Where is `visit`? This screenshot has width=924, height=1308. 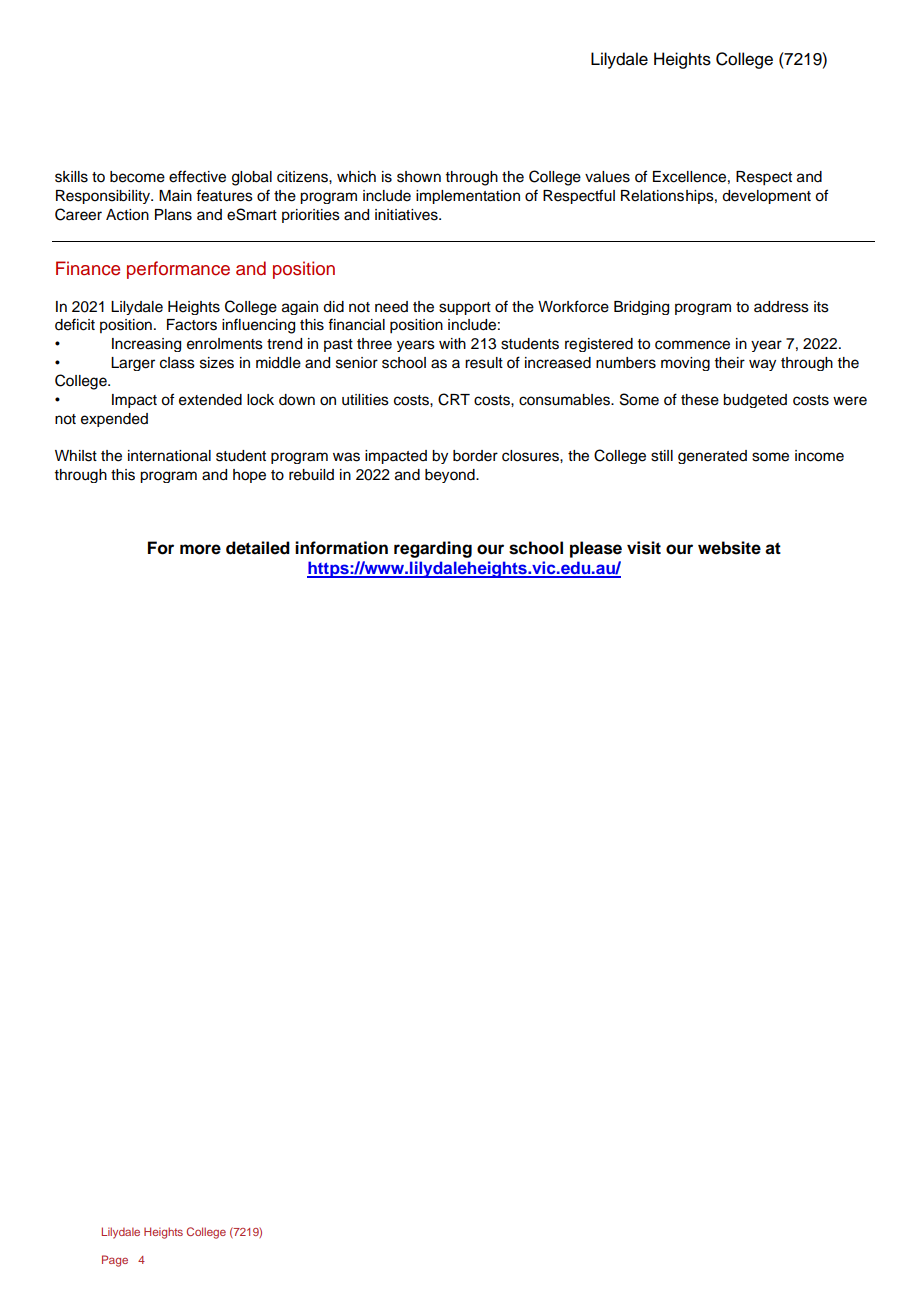 visit is located at coordinates (644, 548).
